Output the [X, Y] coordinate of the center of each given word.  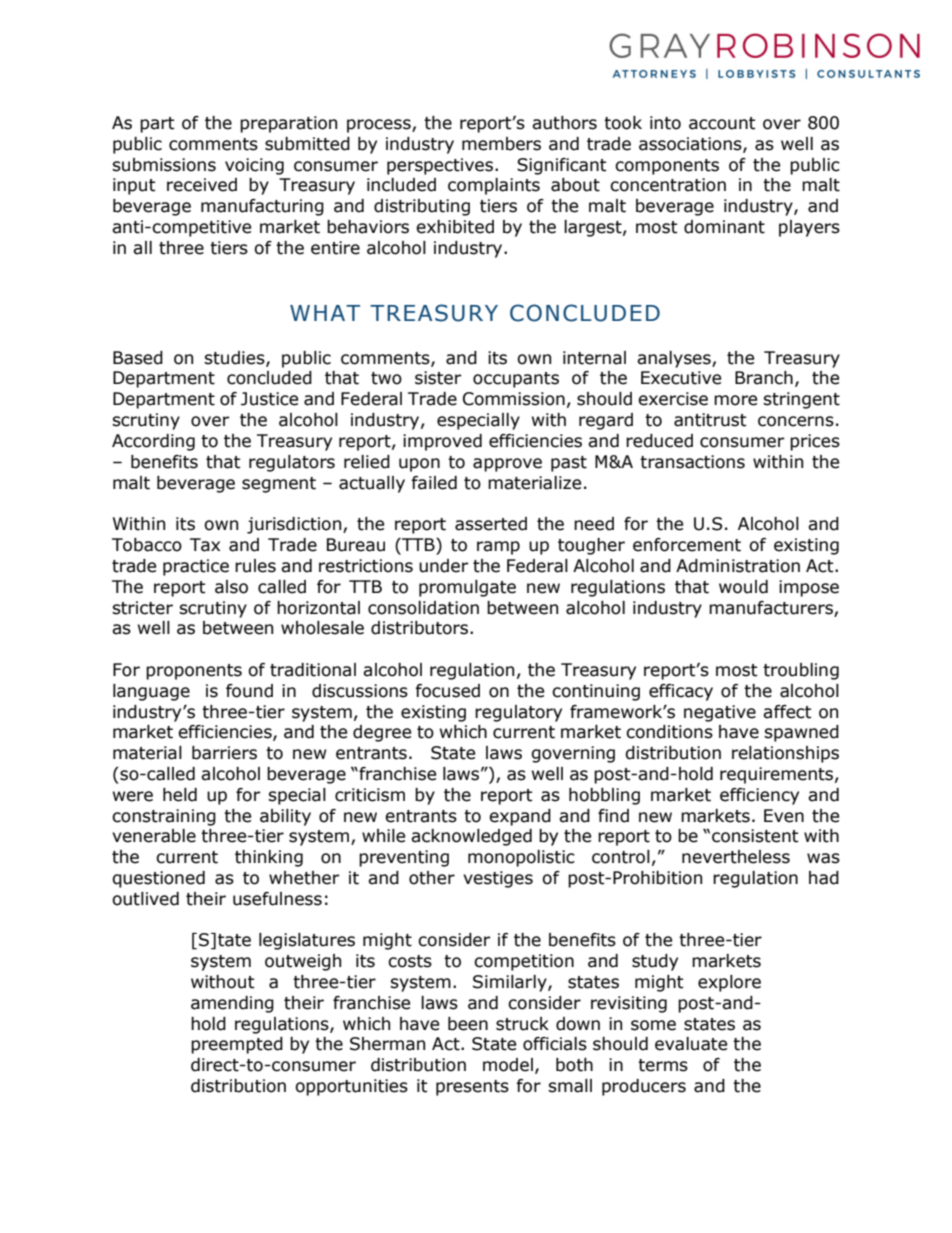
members [501, 144]
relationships [785, 754]
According [153, 442]
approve [507, 465]
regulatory [518, 713]
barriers [224, 753]
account [722, 123]
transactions [692, 462]
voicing [254, 166]
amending [232, 1004]
